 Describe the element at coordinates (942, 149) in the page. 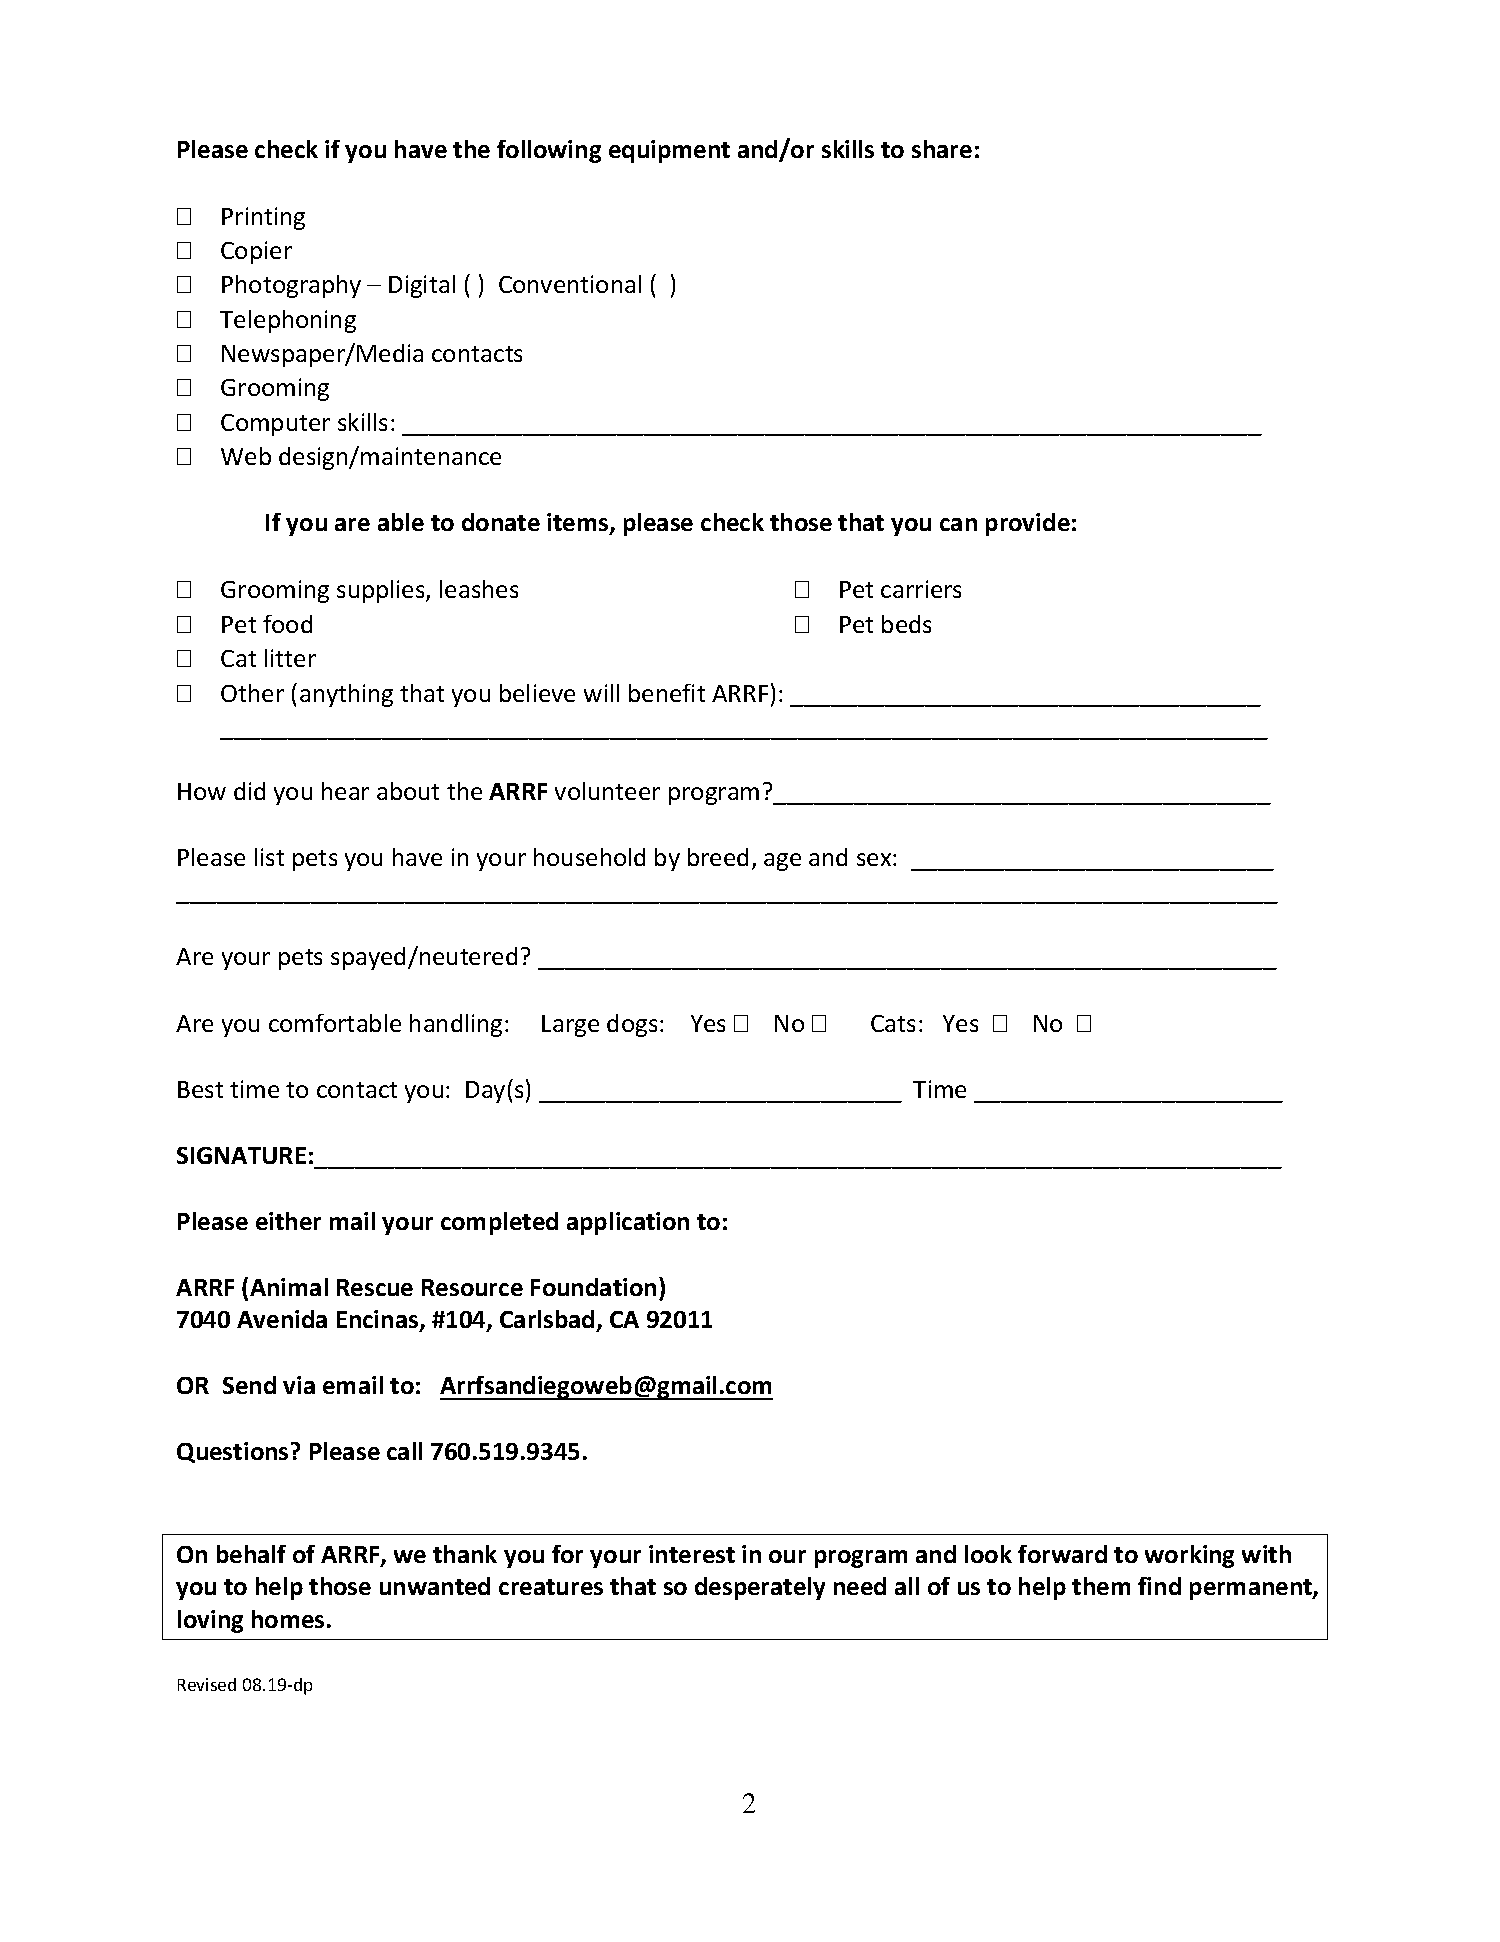

I see `share` at that location.
